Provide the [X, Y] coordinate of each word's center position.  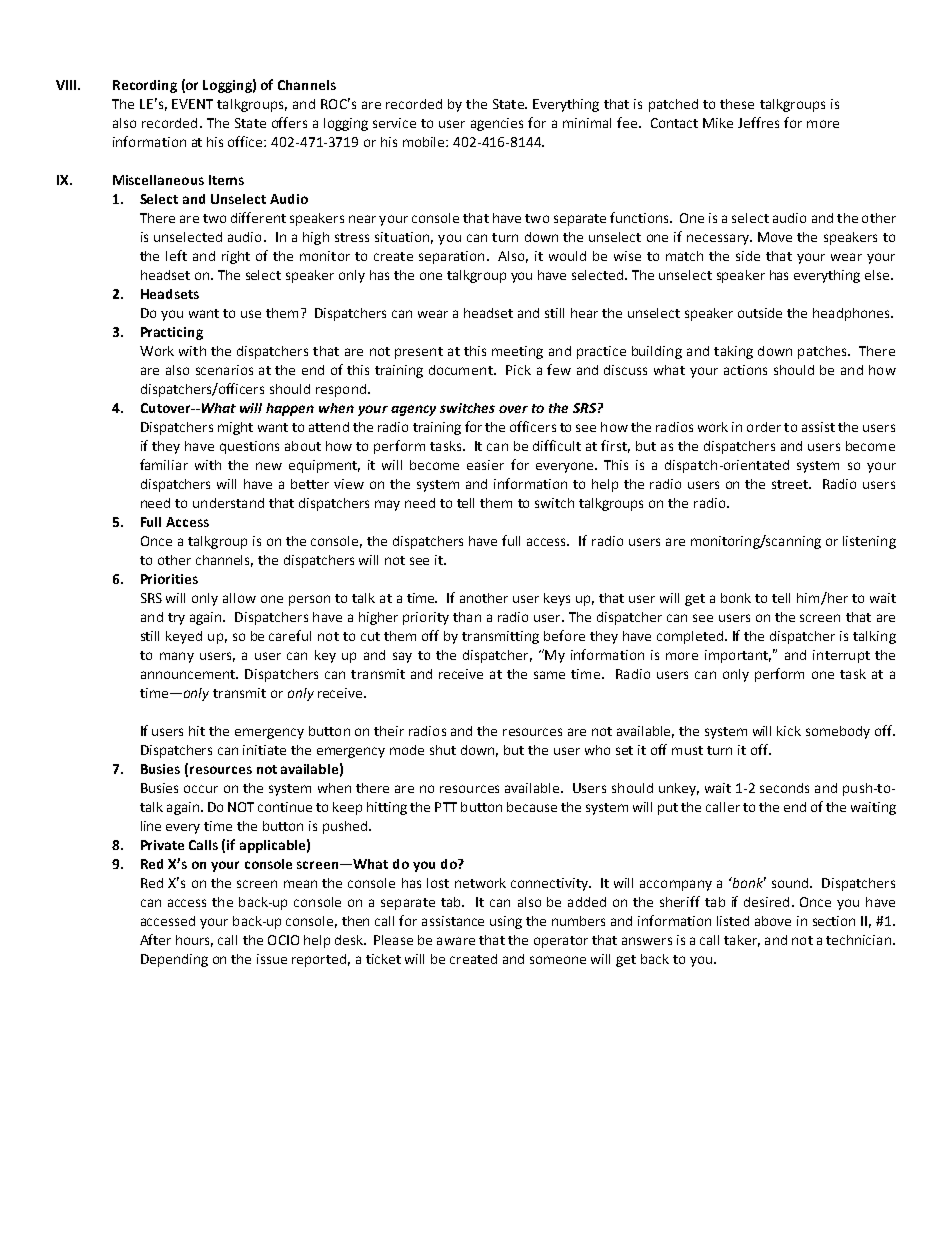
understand [228, 503]
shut [443, 750]
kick [789, 731]
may [387, 505]
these [737, 104]
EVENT [192, 104]
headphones [852, 314]
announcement [189, 674]
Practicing [172, 333]
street [791, 484]
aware [456, 941]
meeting [517, 352]
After [155, 939]
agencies [497, 124]
